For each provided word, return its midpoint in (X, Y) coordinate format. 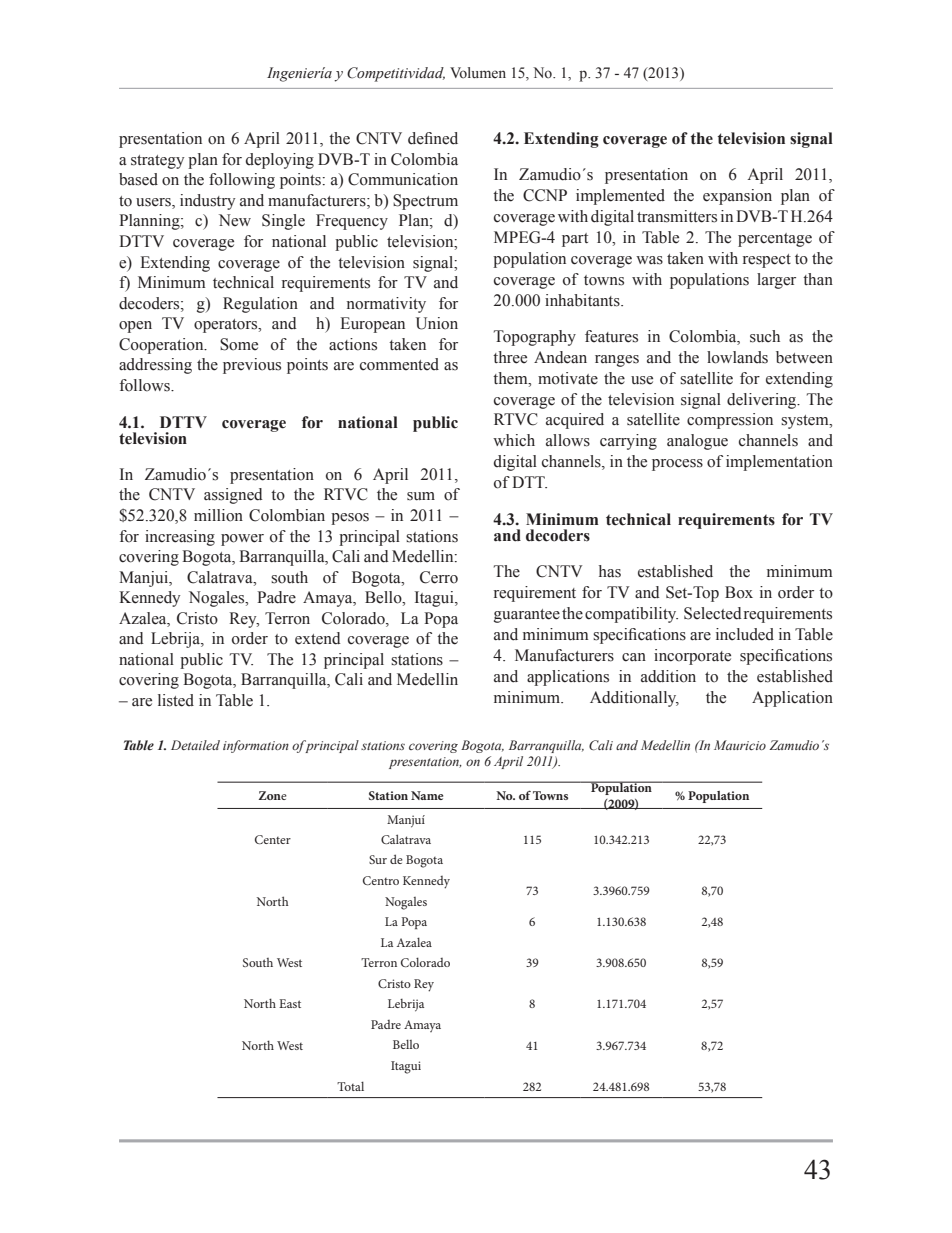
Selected (713, 613)
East (290, 1003)
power (242, 540)
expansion (737, 197)
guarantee (527, 616)
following (242, 181)
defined (433, 138)
